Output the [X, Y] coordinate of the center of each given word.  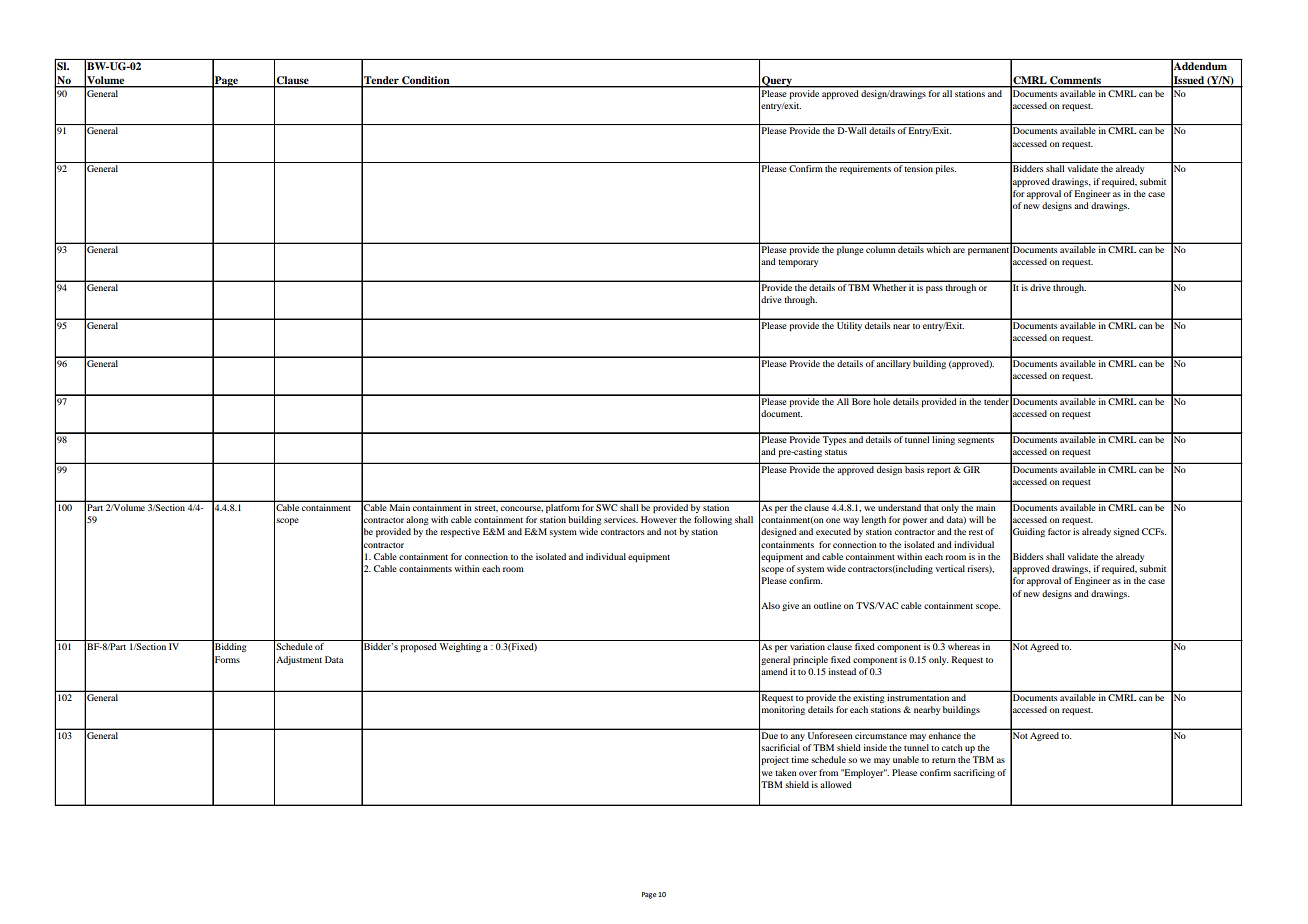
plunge [850, 250]
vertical [950, 568]
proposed [418, 647]
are [959, 250]
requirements [865, 169]
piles [946, 169]
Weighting [460, 647]
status [836, 452]
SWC [606, 507]
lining [944, 439]
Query [777, 82]
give [790, 606]
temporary [798, 263]
